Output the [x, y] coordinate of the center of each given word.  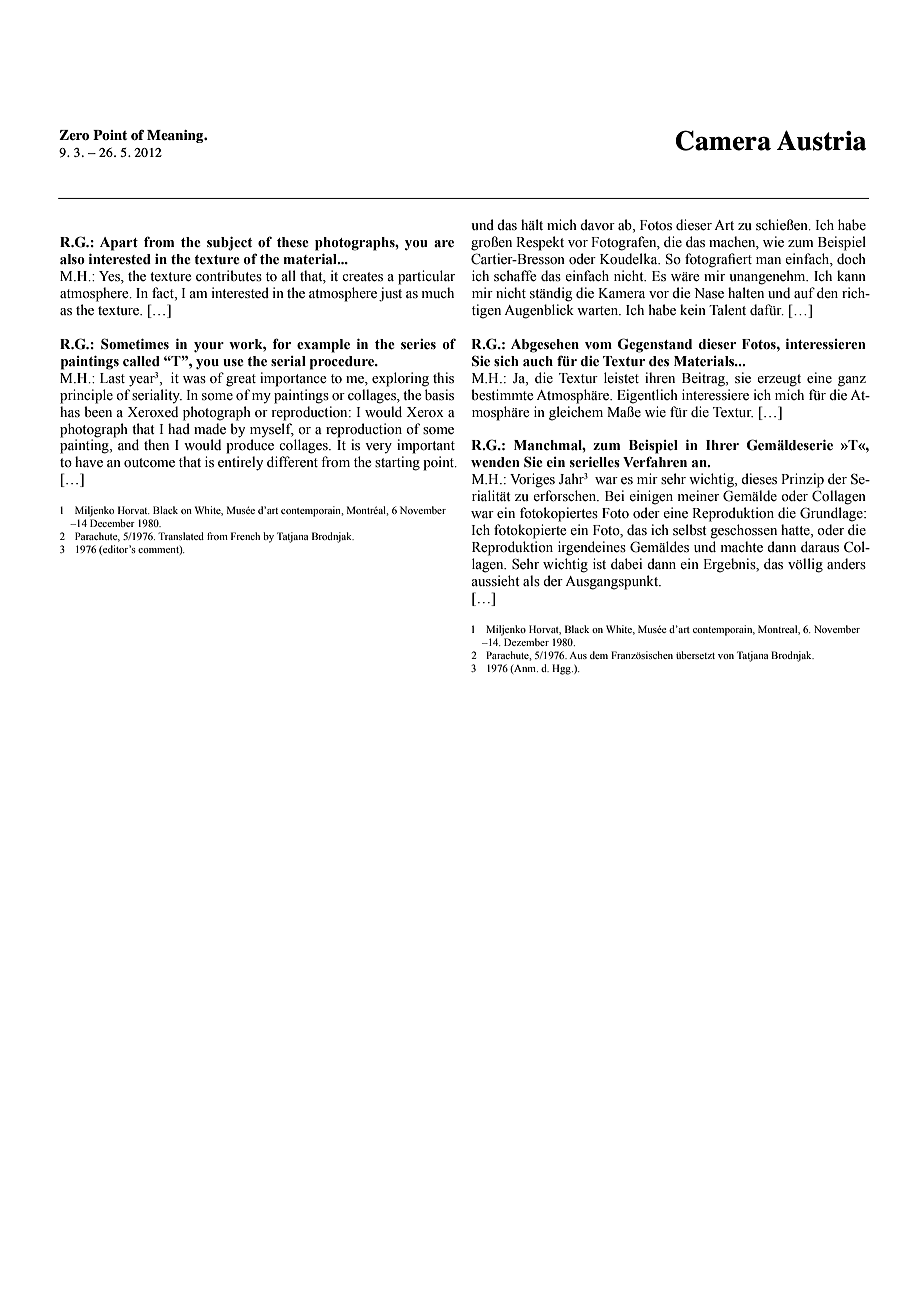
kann [851, 275]
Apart [119, 244]
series [418, 344]
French [245, 536]
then [156, 445]
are [444, 244]
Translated [181, 536]
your [209, 347]
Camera [723, 140]
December [112, 523]
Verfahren [655, 462]
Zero [74, 135]
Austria [821, 140]
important [426, 446]
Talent [727, 310]
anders [846, 564]
